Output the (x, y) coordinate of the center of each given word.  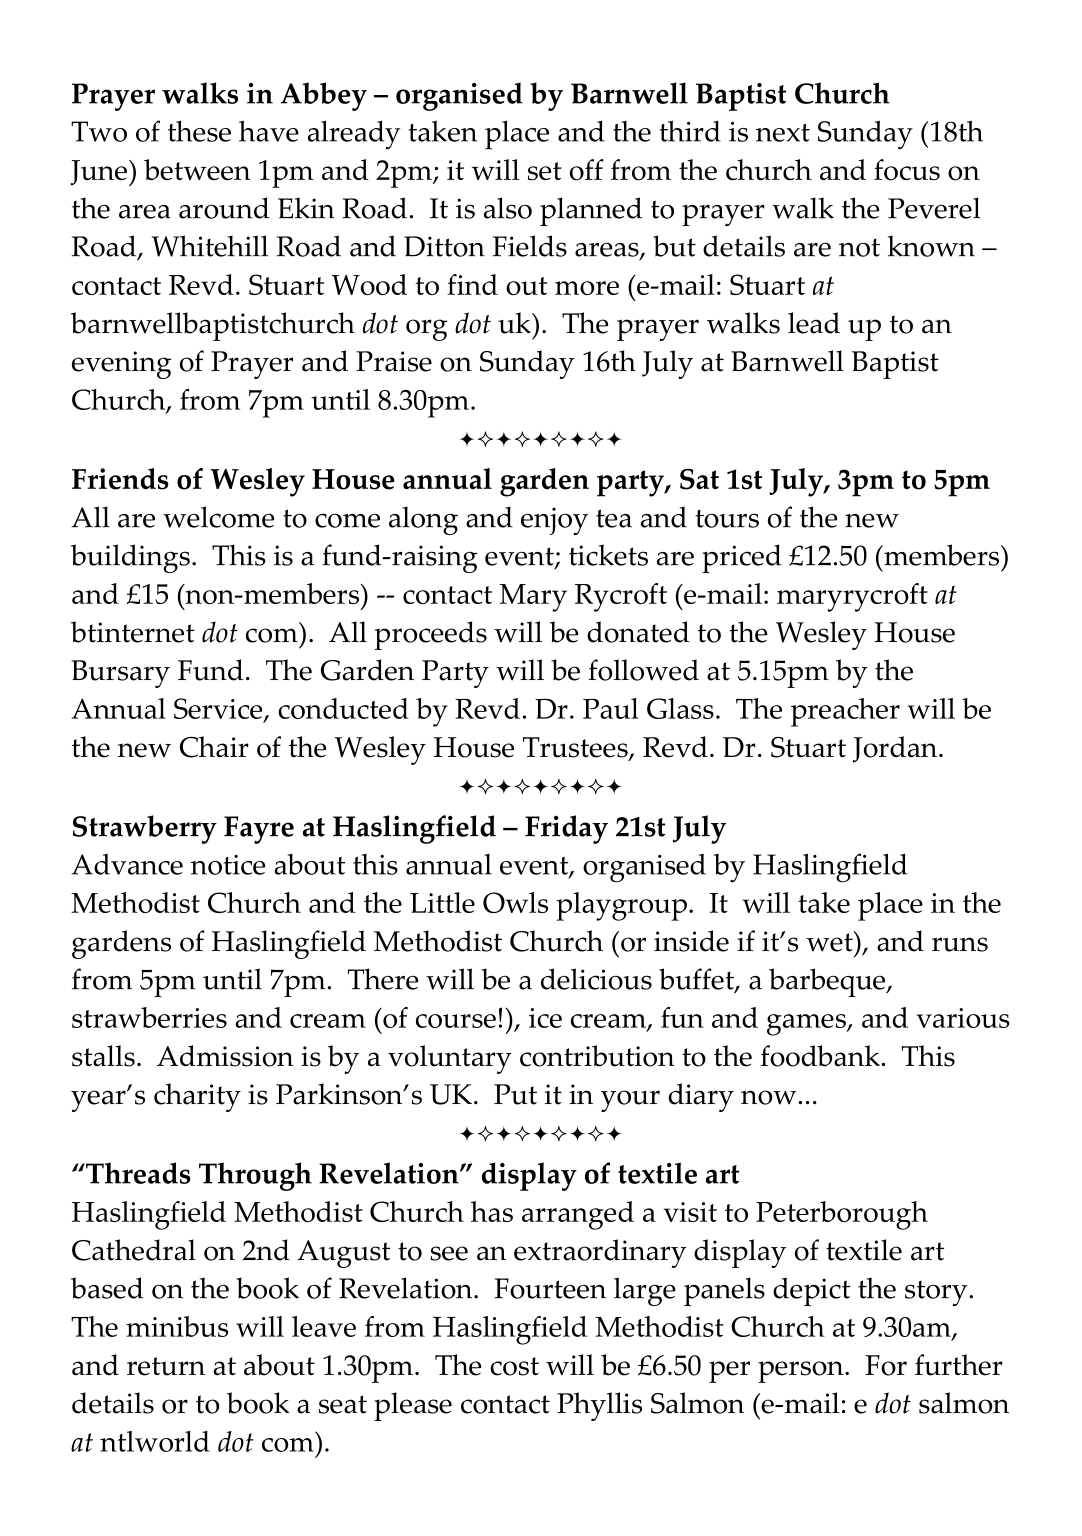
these (199, 131)
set (545, 171)
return (166, 1366)
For (886, 1365)
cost (514, 1366)
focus (907, 170)
